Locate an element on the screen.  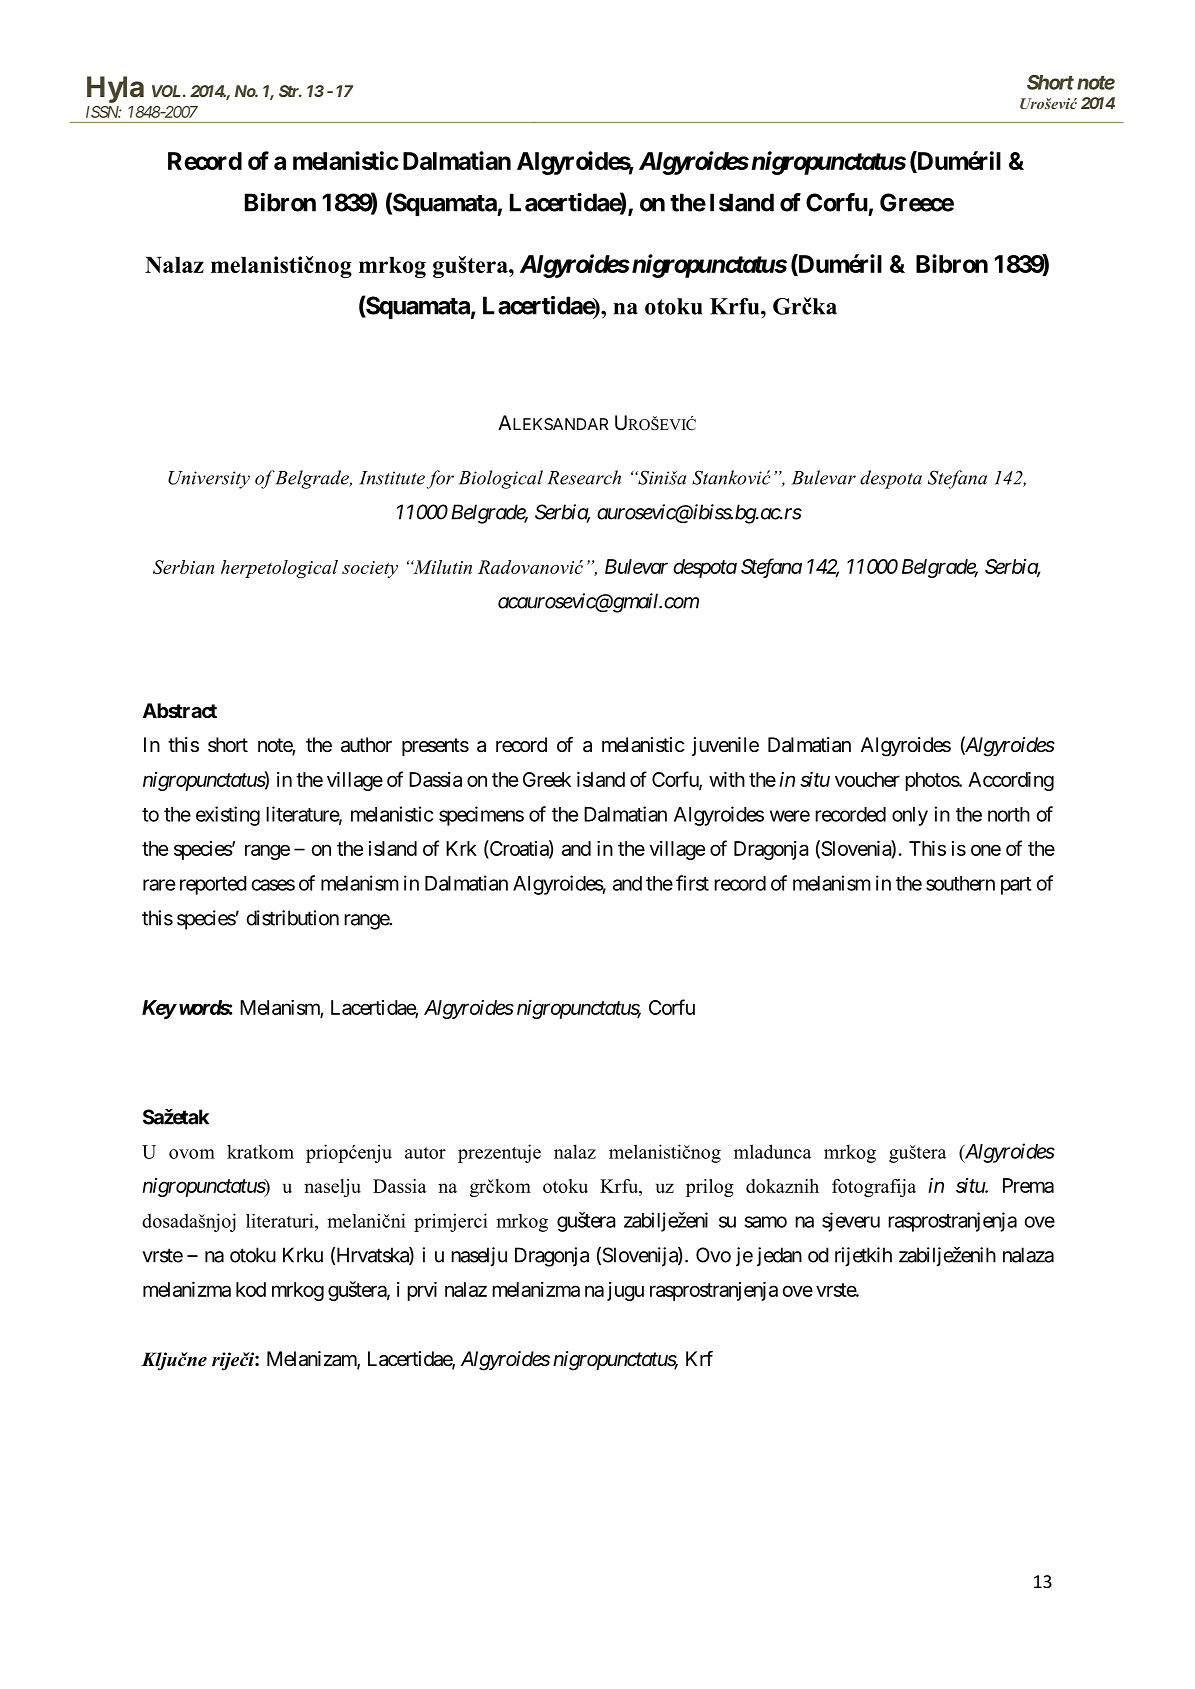
southern is located at coordinates (960, 883).
